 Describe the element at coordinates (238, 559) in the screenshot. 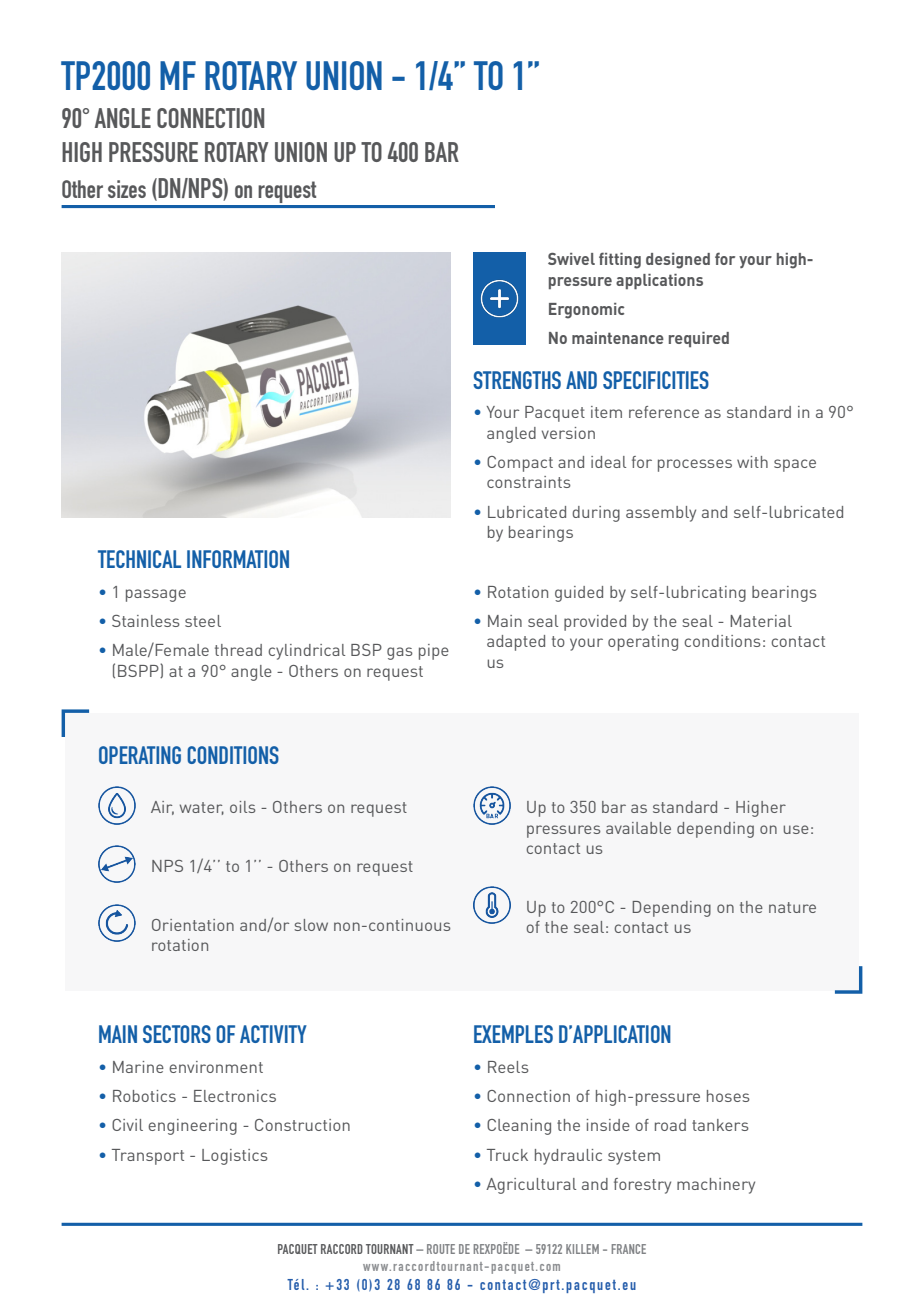

I see `INFORMATION` at that location.
